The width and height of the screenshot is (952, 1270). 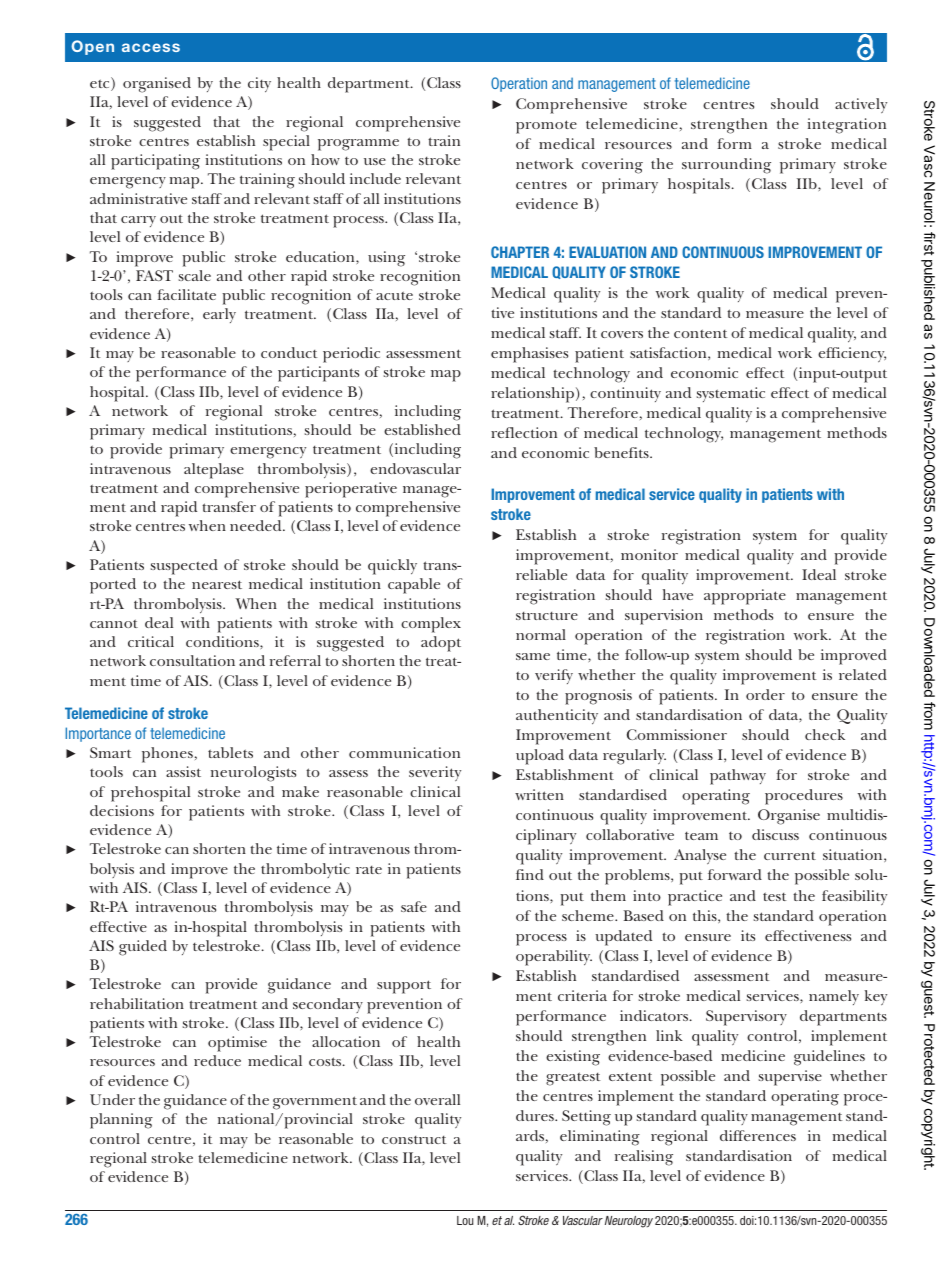 I want to click on forward, so click(x=735, y=874).
